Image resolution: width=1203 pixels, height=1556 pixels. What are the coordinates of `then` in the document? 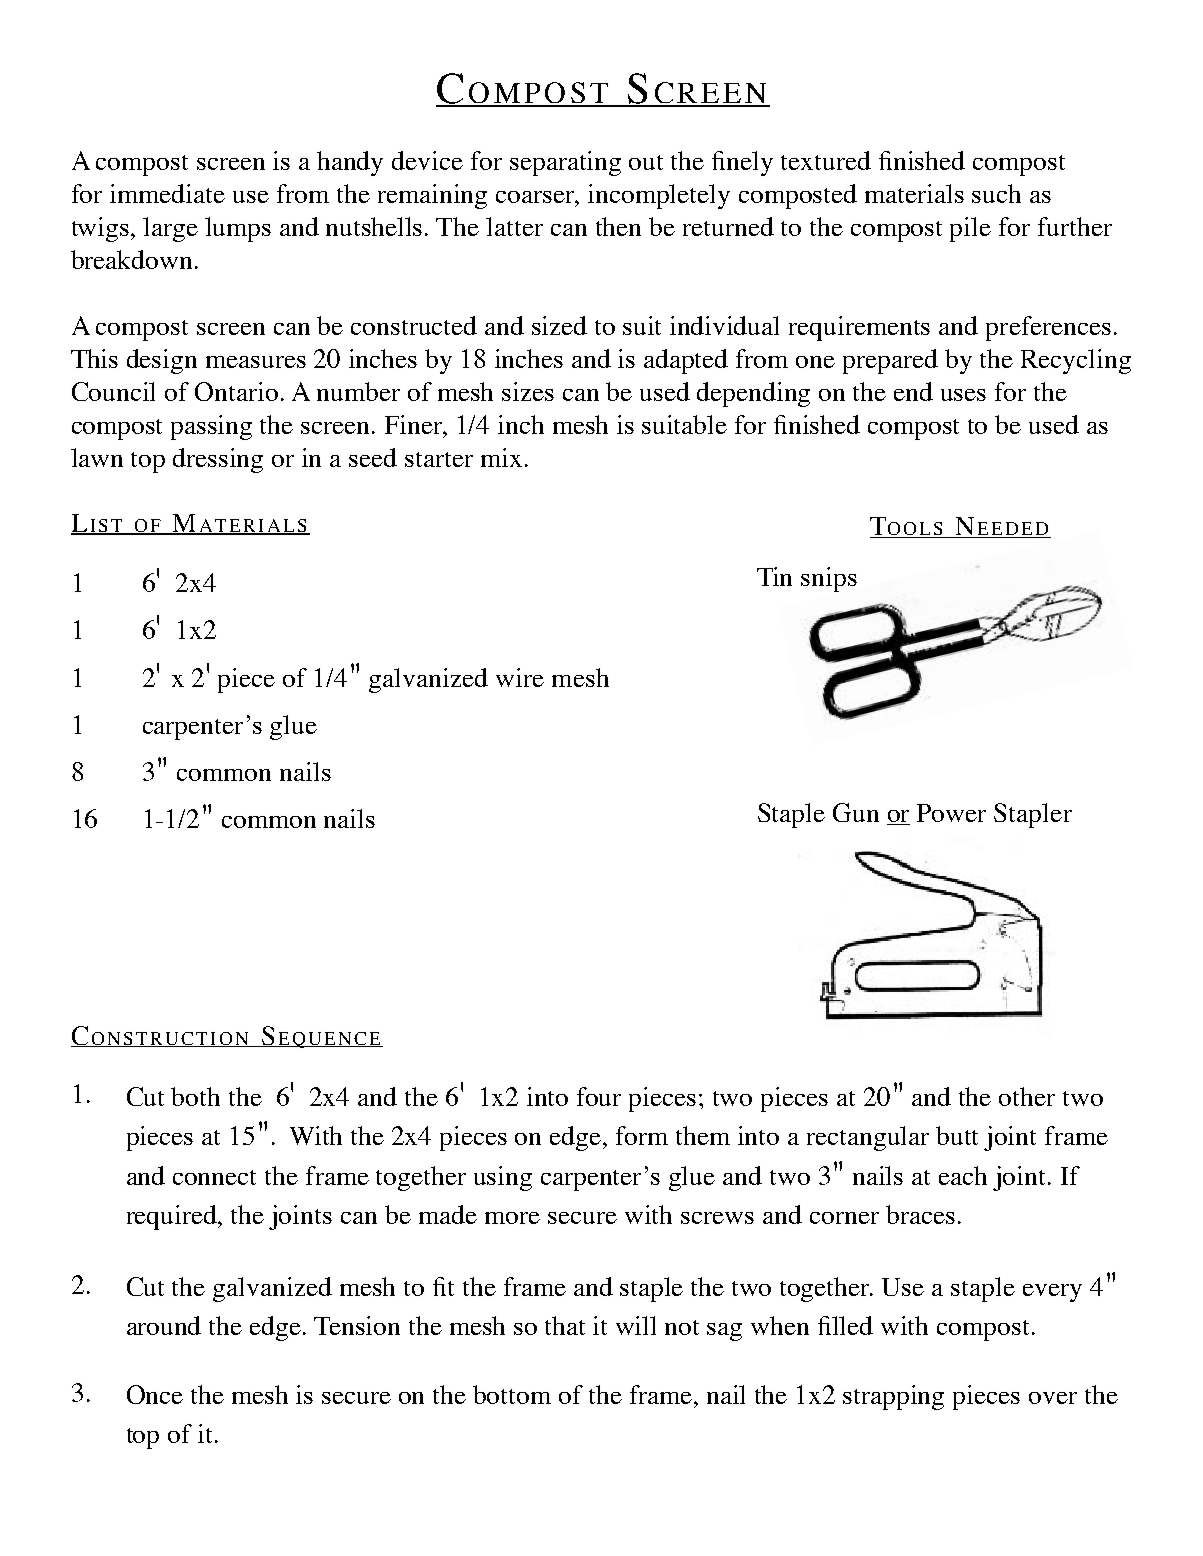 It's located at (618, 226).
